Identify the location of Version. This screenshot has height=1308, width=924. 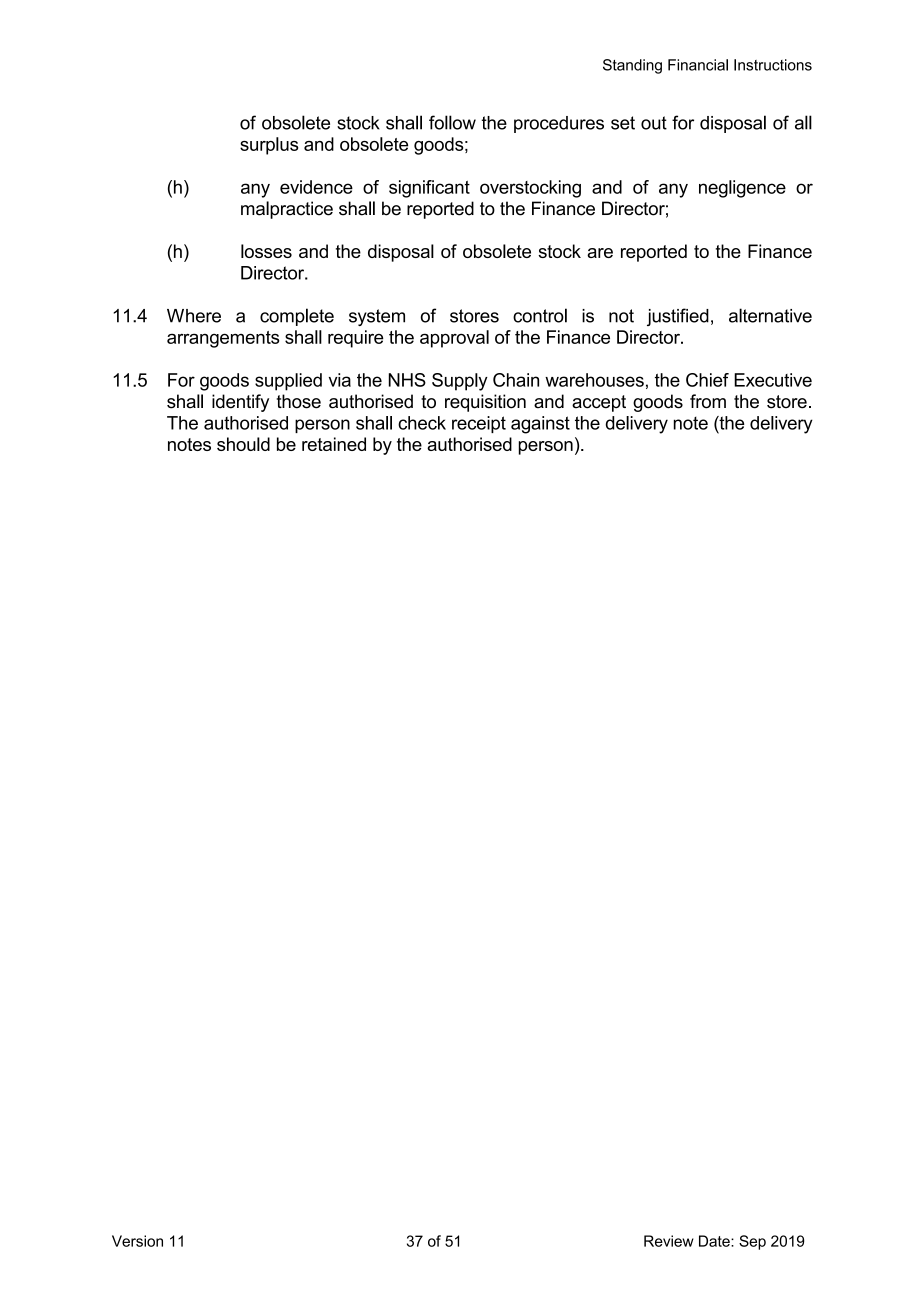
(137, 1241).
